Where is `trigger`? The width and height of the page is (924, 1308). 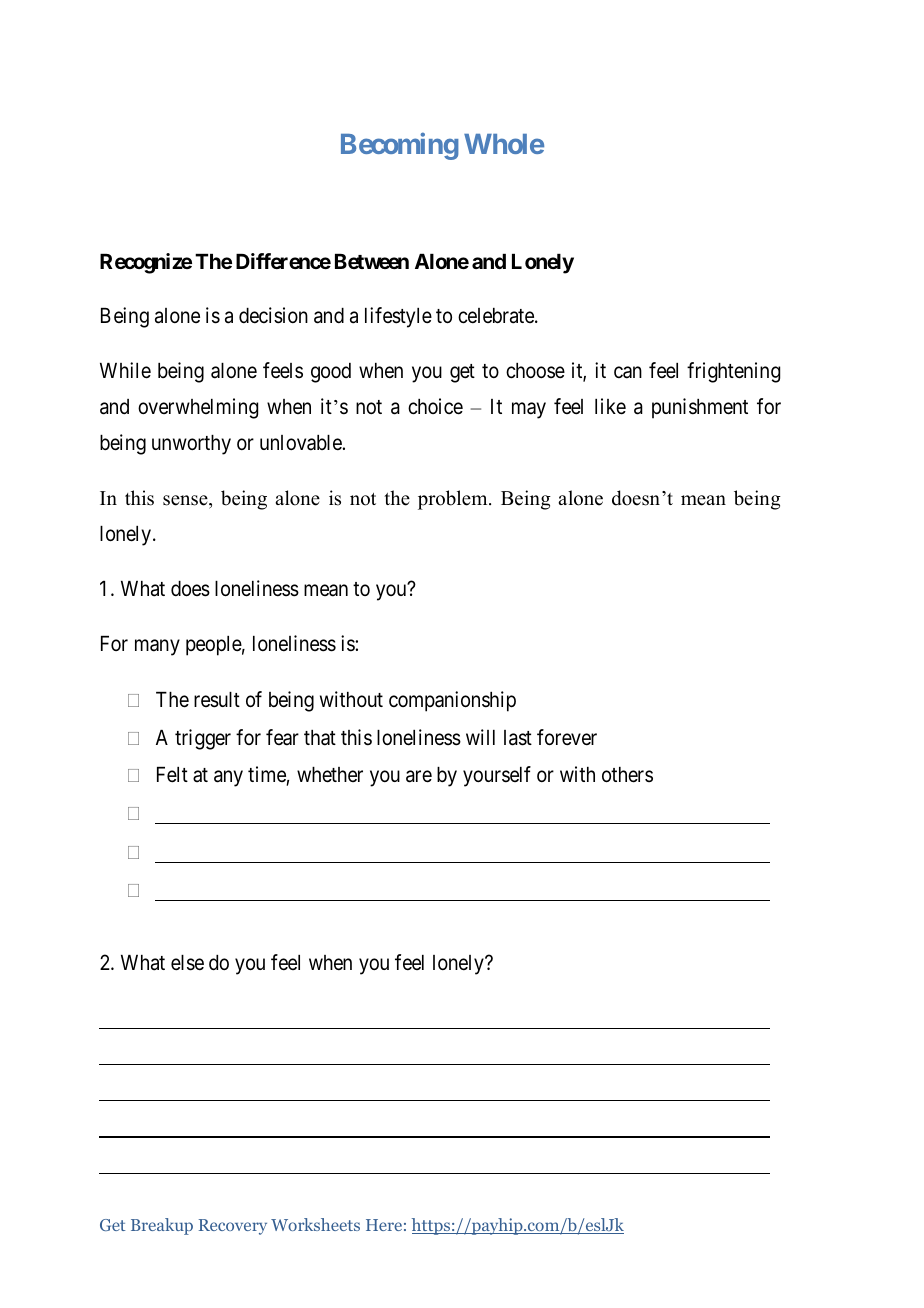 trigger is located at coordinates (203, 739).
